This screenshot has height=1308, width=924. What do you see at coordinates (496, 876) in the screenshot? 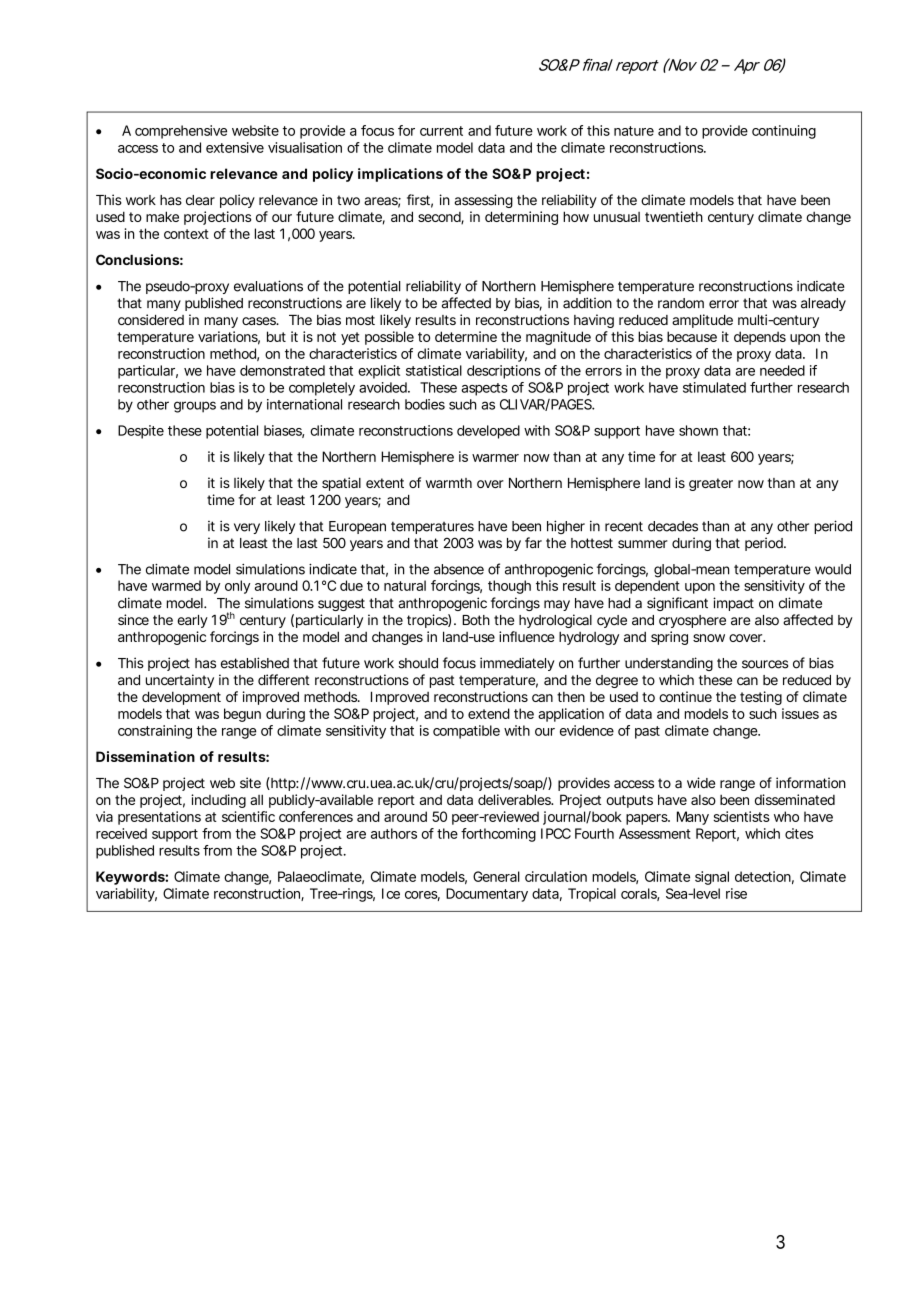
I see `General` at bounding box center [496, 876].
